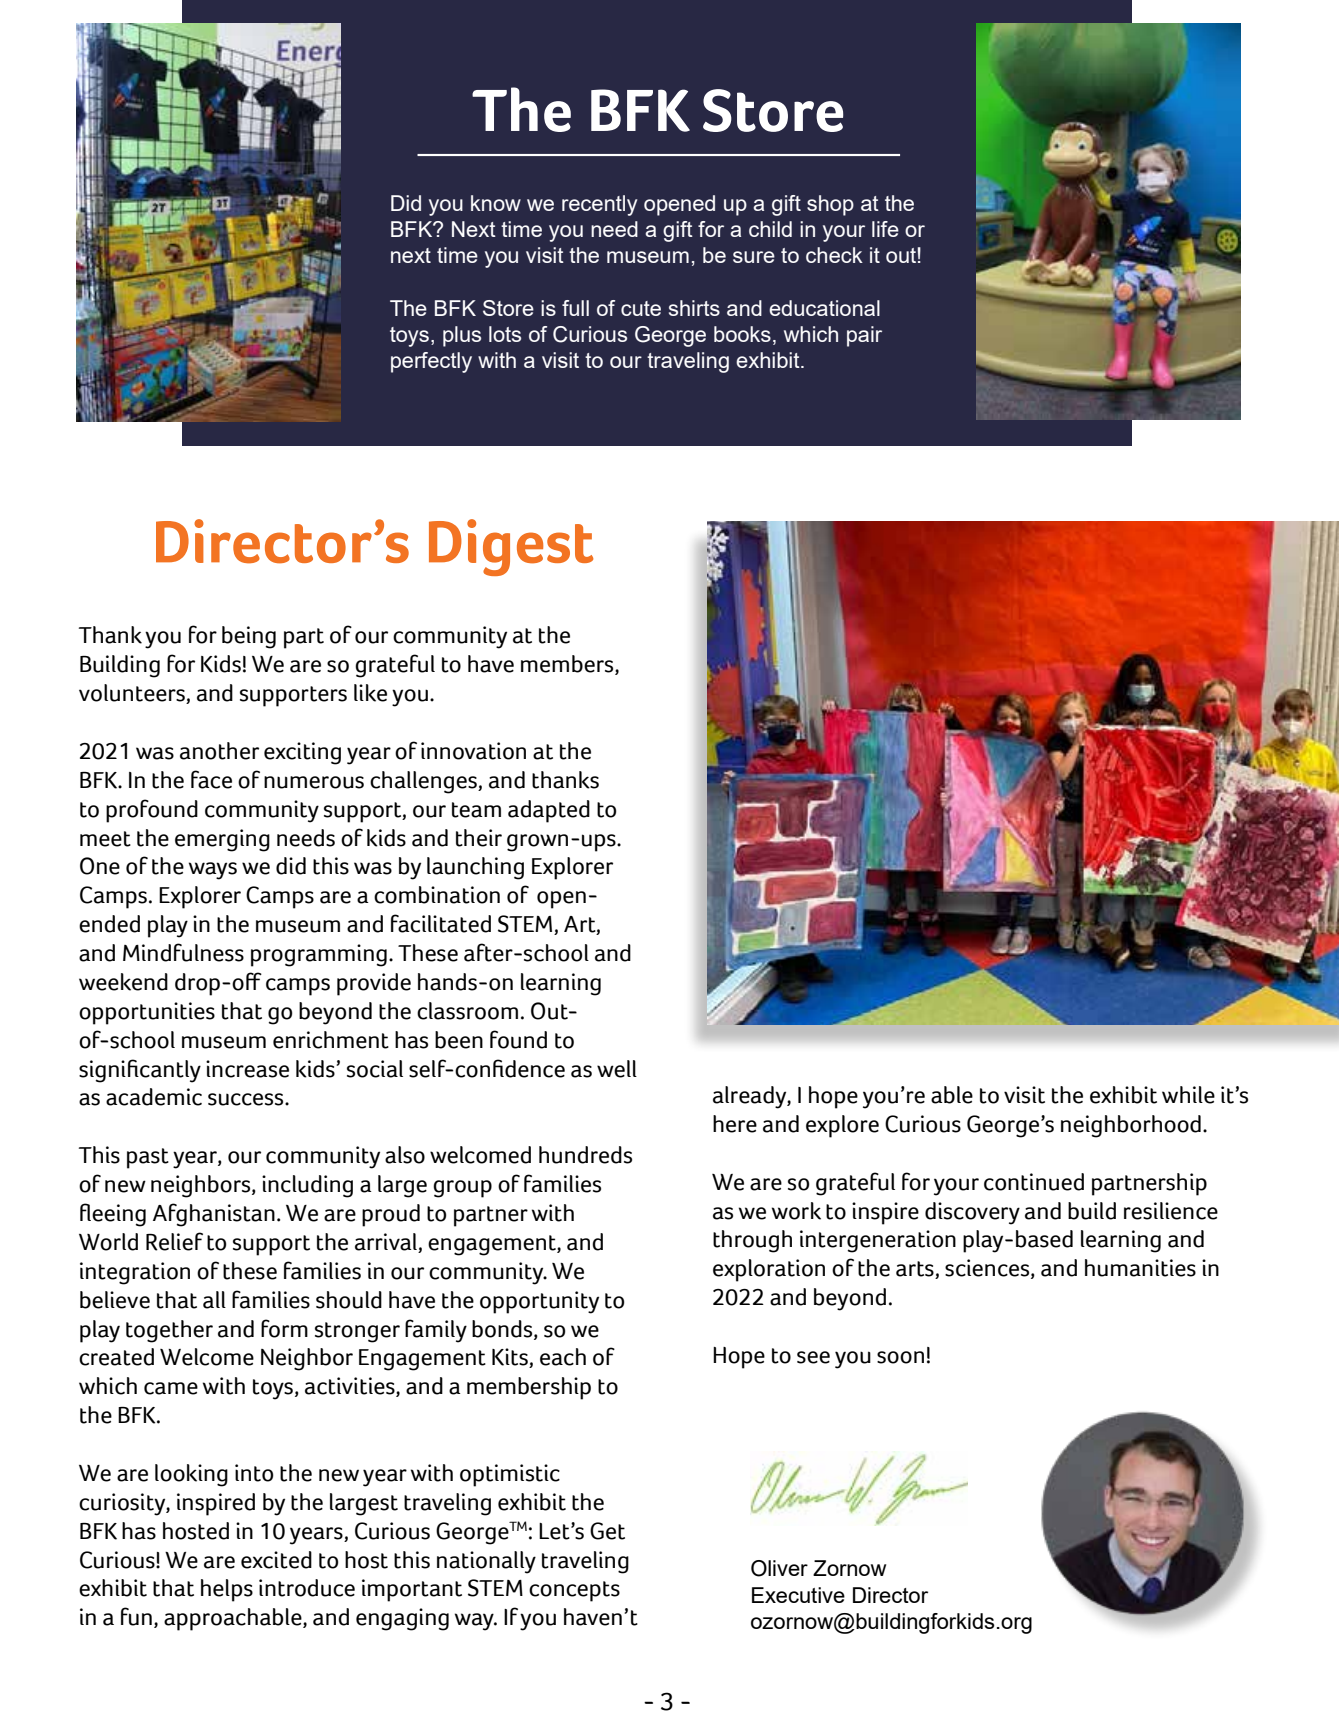 The height and width of the screenshot is (1733, 1339). What do you see at coordinates (885, 229) in the screenshot?
I see `life` at bounding box center [885, 229].
